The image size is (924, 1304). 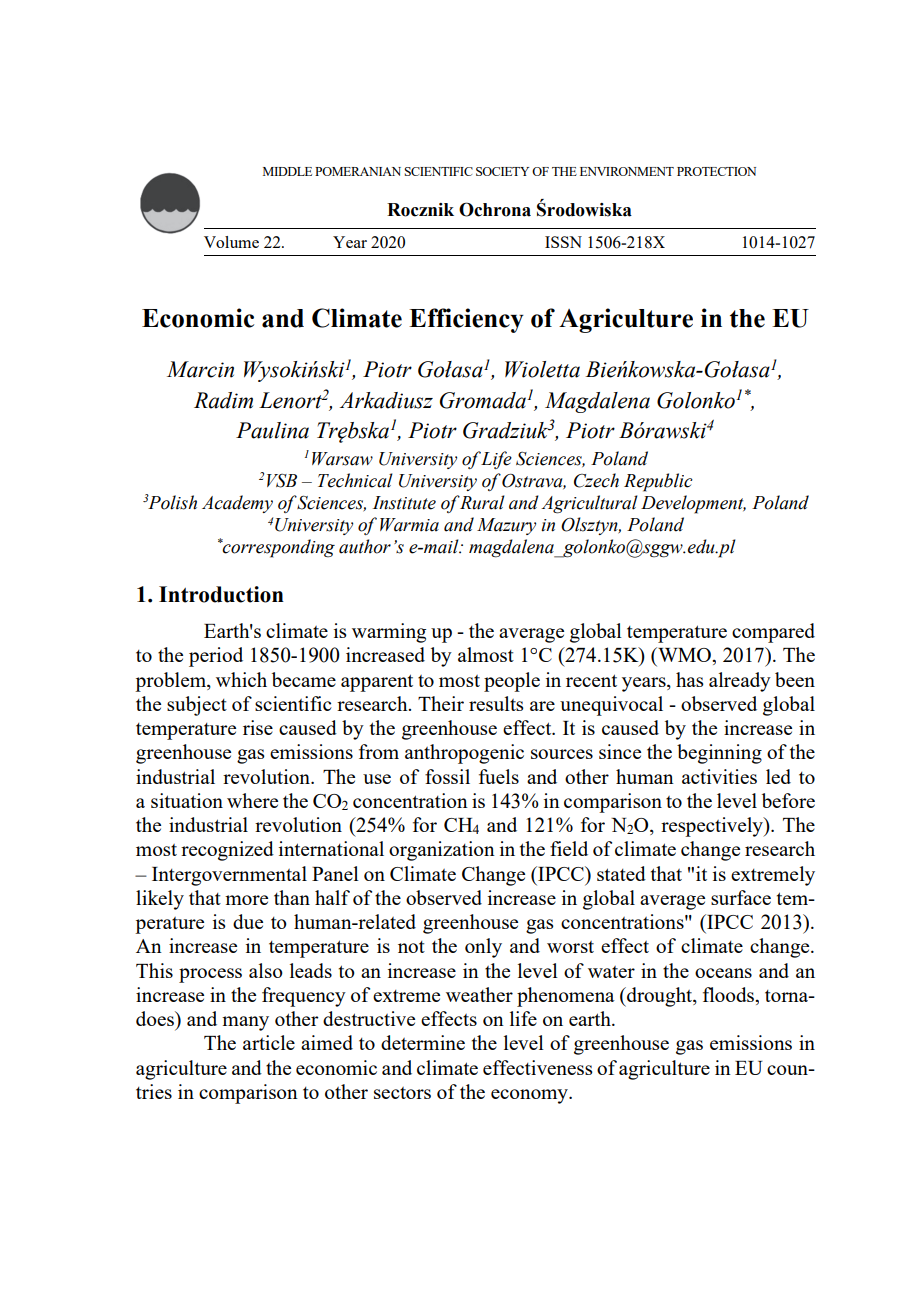 What do you see at coordinates (502, 171) in the screenshot?
I see `SOCIETY` at bounding box center [502, 171].
